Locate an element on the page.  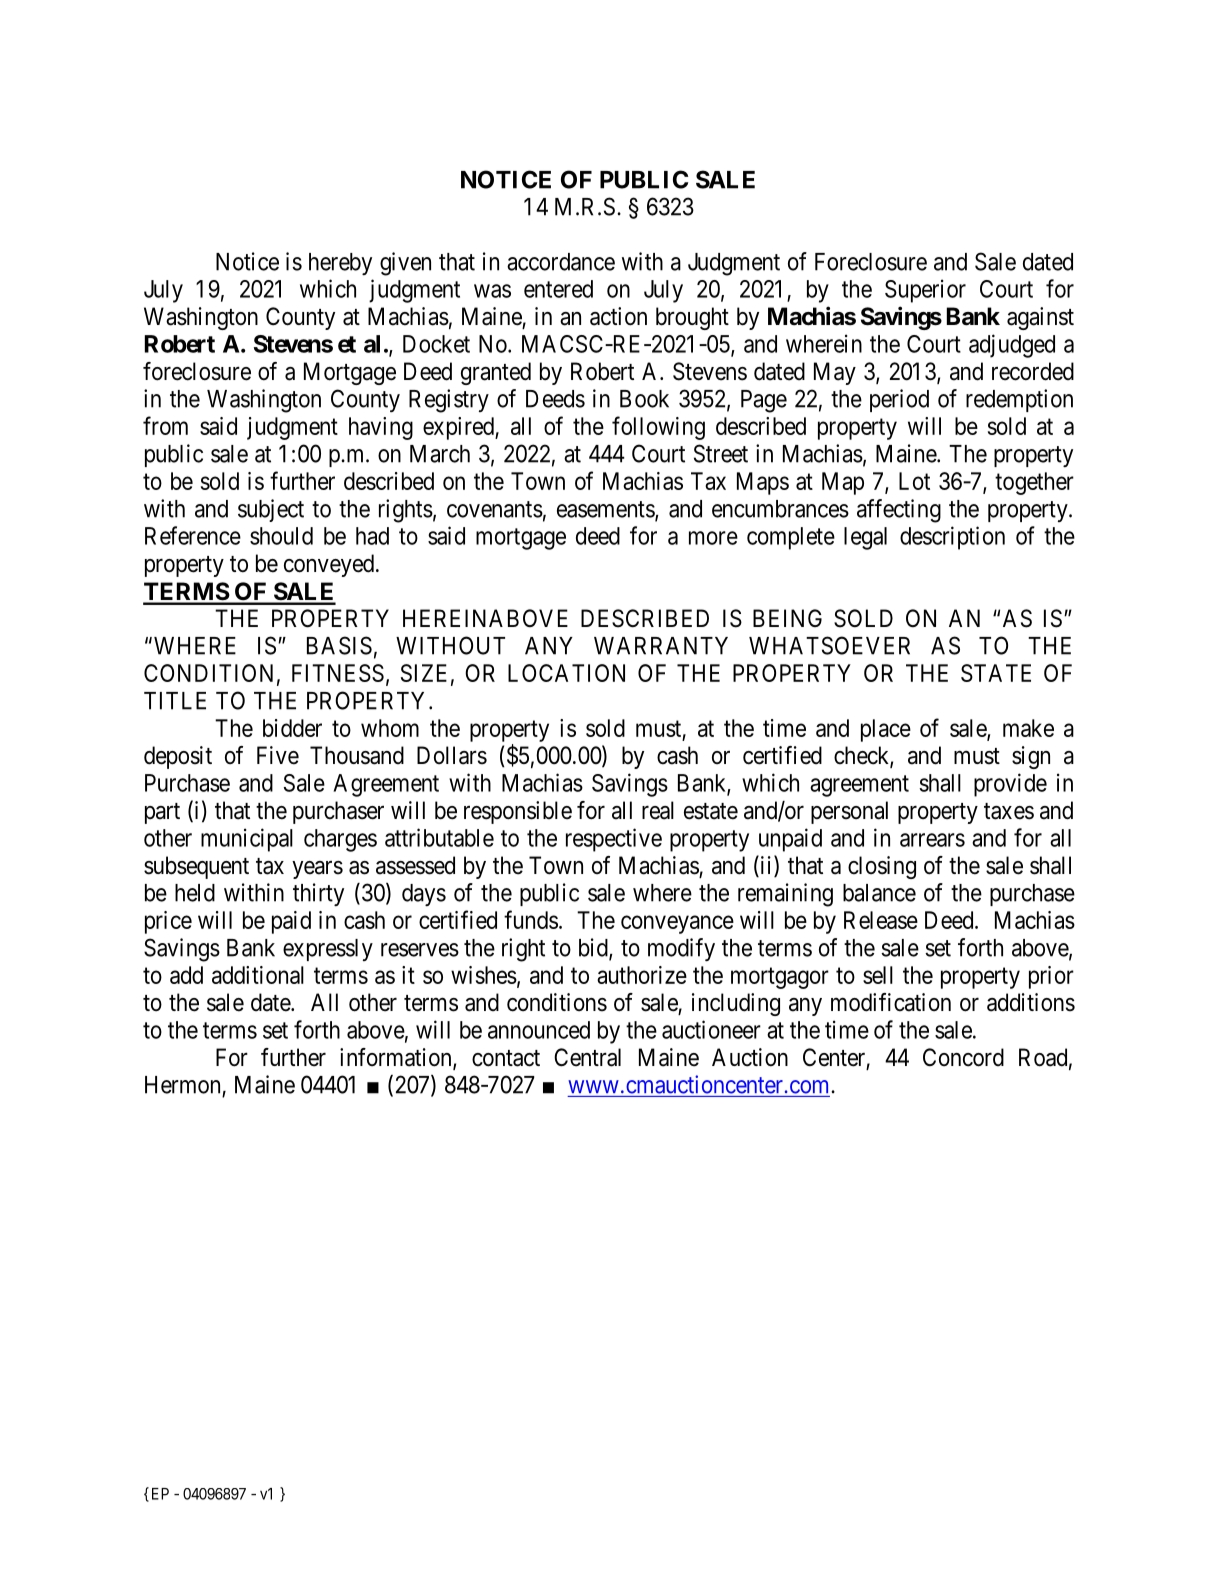
should is located at coordinates (281, 536).
